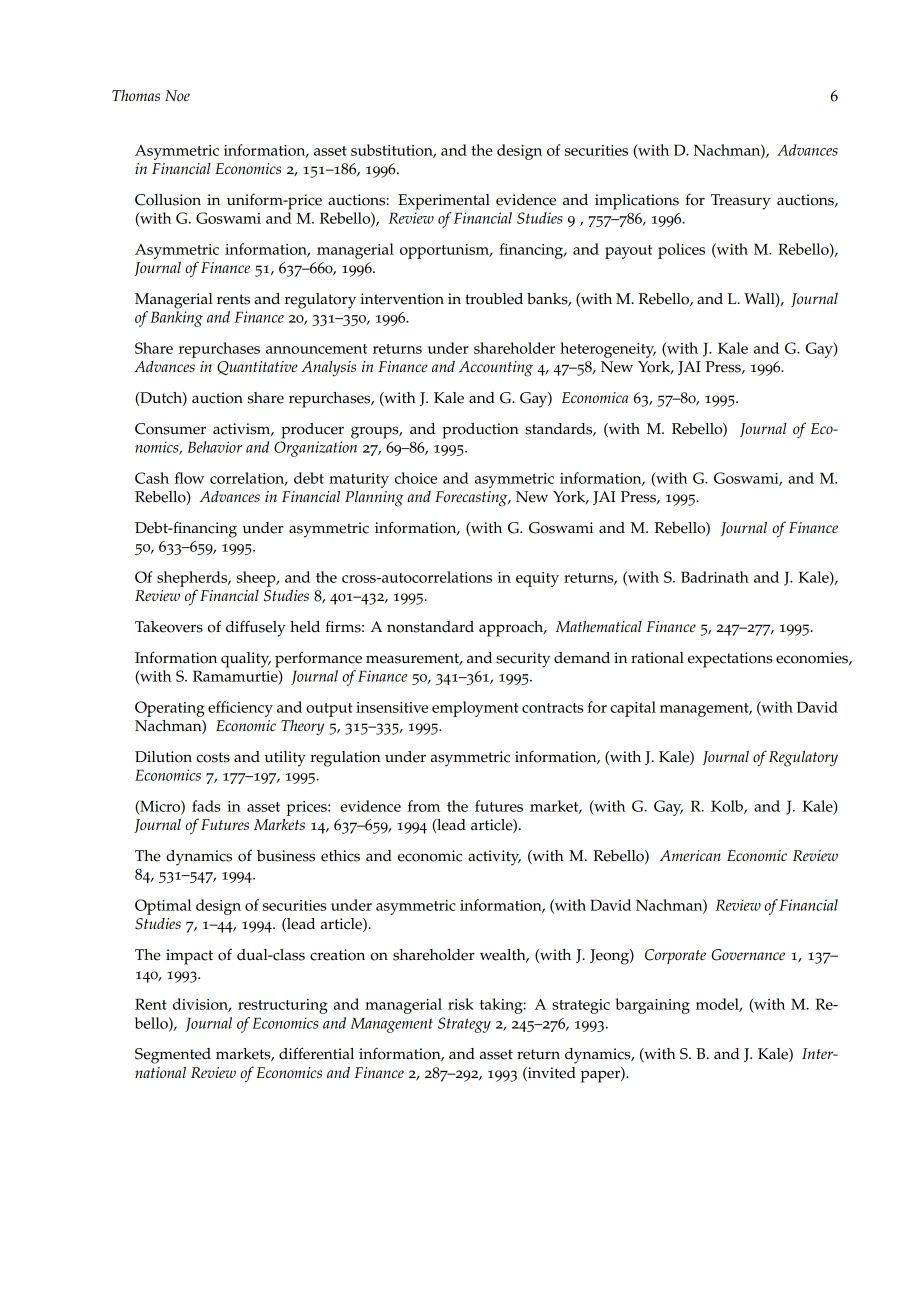 The height and width of the screenshot is (1308, 924). I want to click on Strategy, so click(464, 1025).
